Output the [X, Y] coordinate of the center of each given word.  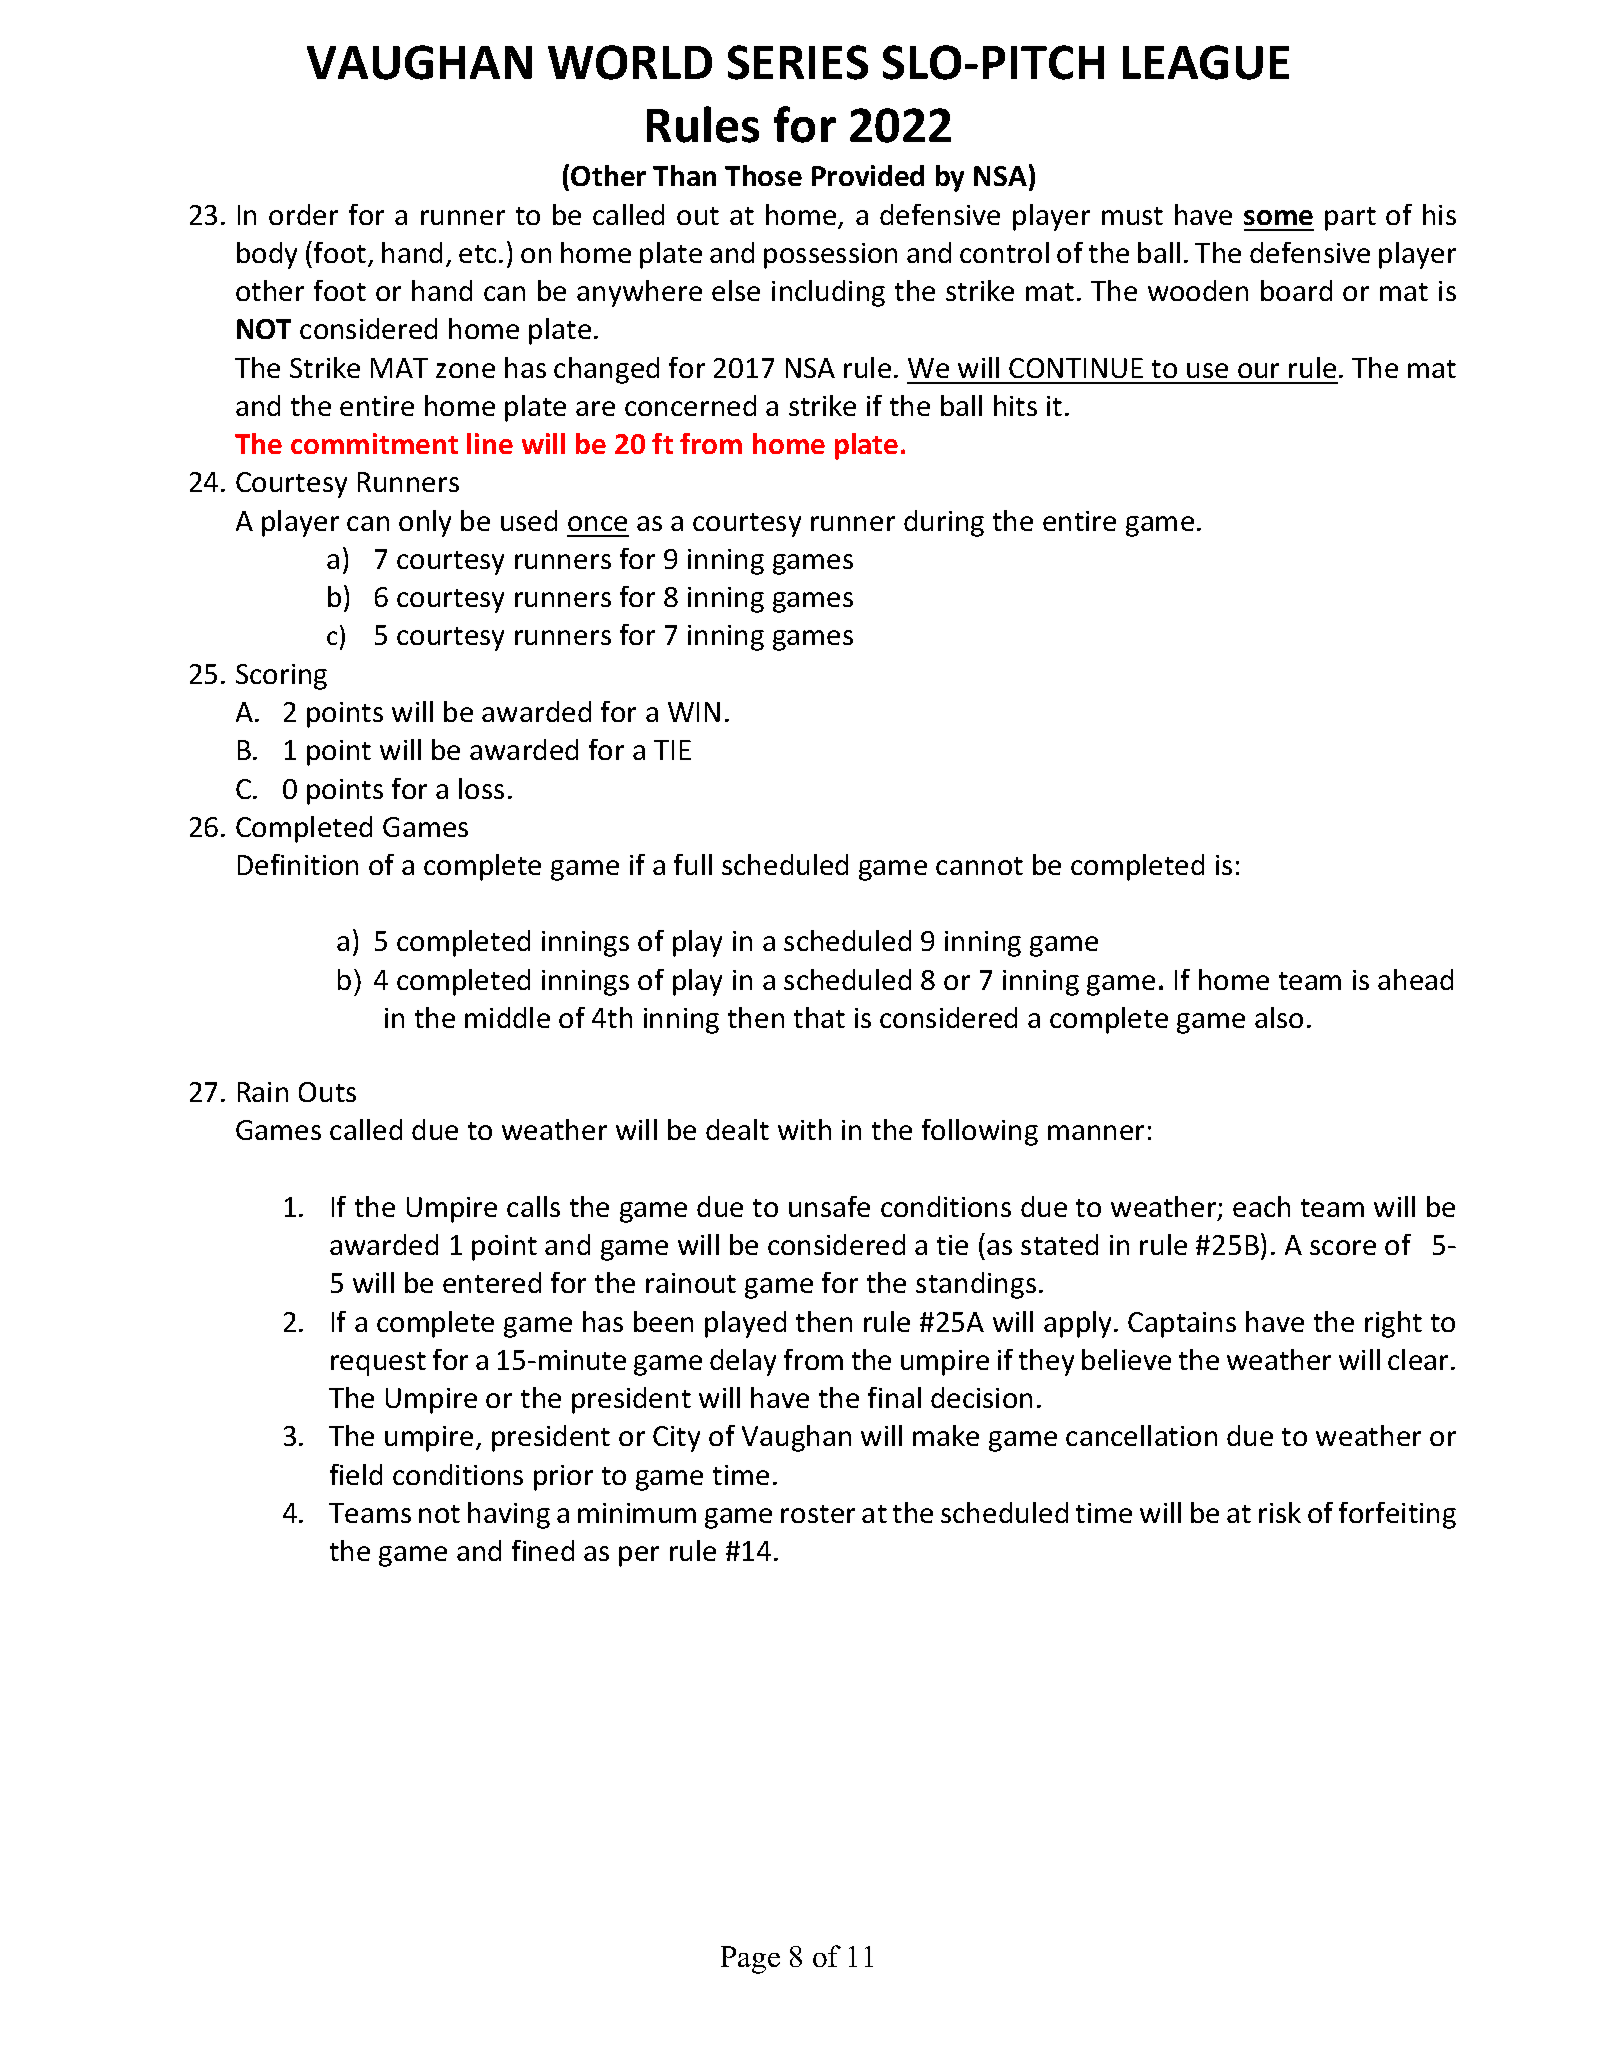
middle [507, 1017]
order [303, 214]
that [819, 1017]
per [639, 1556]
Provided [868, 175]
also [1279, 1017]
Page [750, 1960]
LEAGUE [1206, 62]
